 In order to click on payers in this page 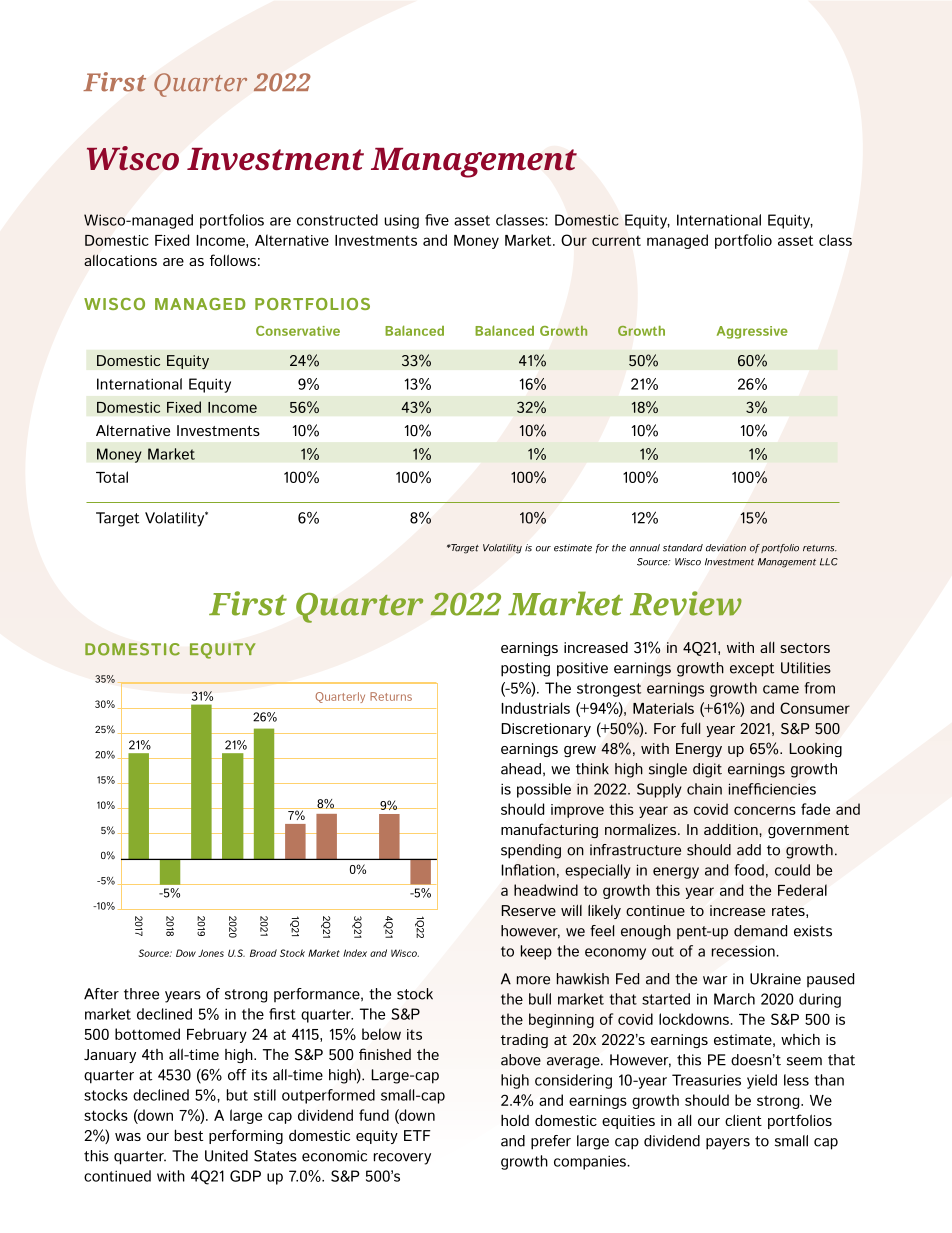, I will do `click(728, 1144)`.
